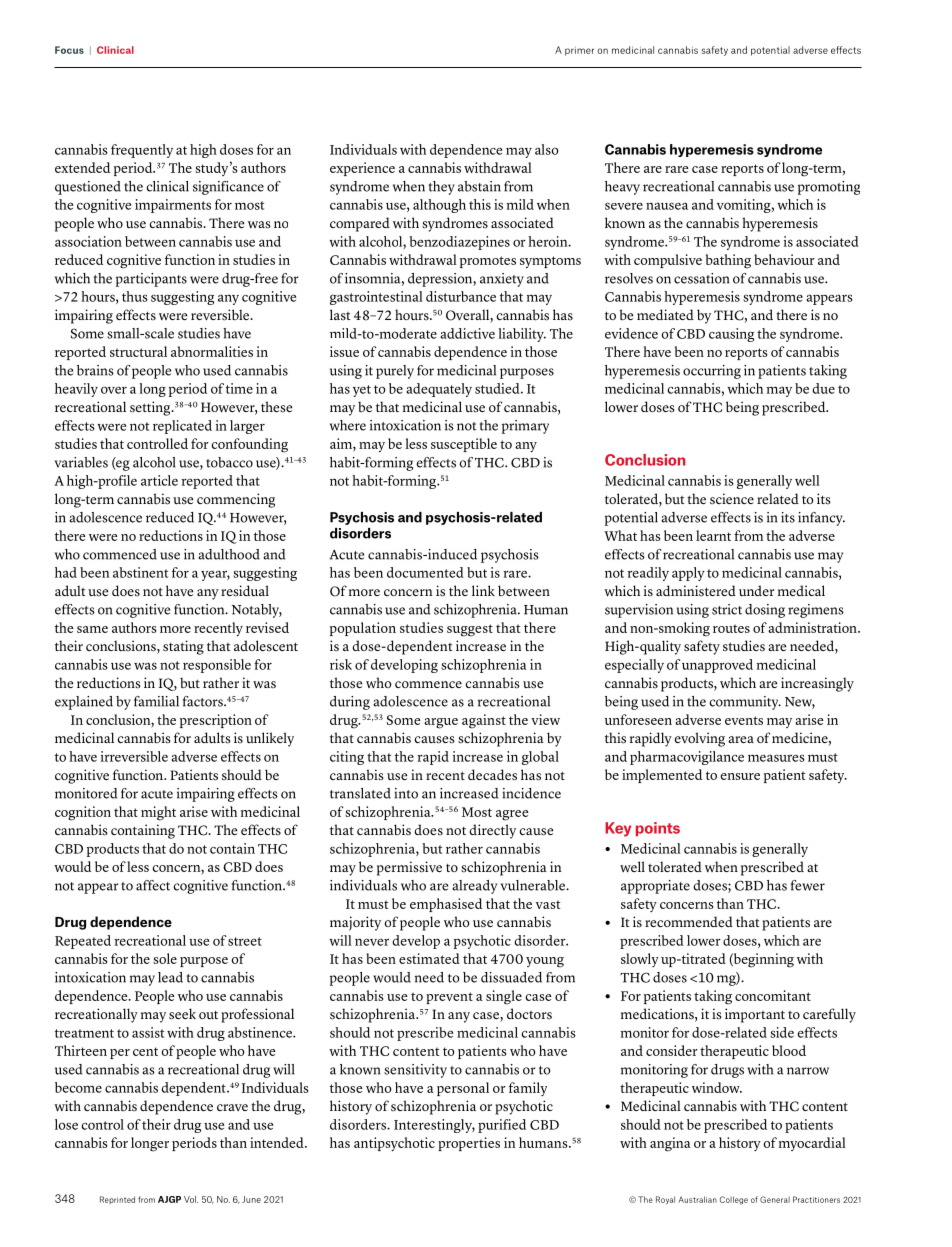 The width and height of the screenshot is (952, 1247). What do you see at coordinates (493, 831) in the screenshot?
I see `directly` at bounding box center [493, 831].
